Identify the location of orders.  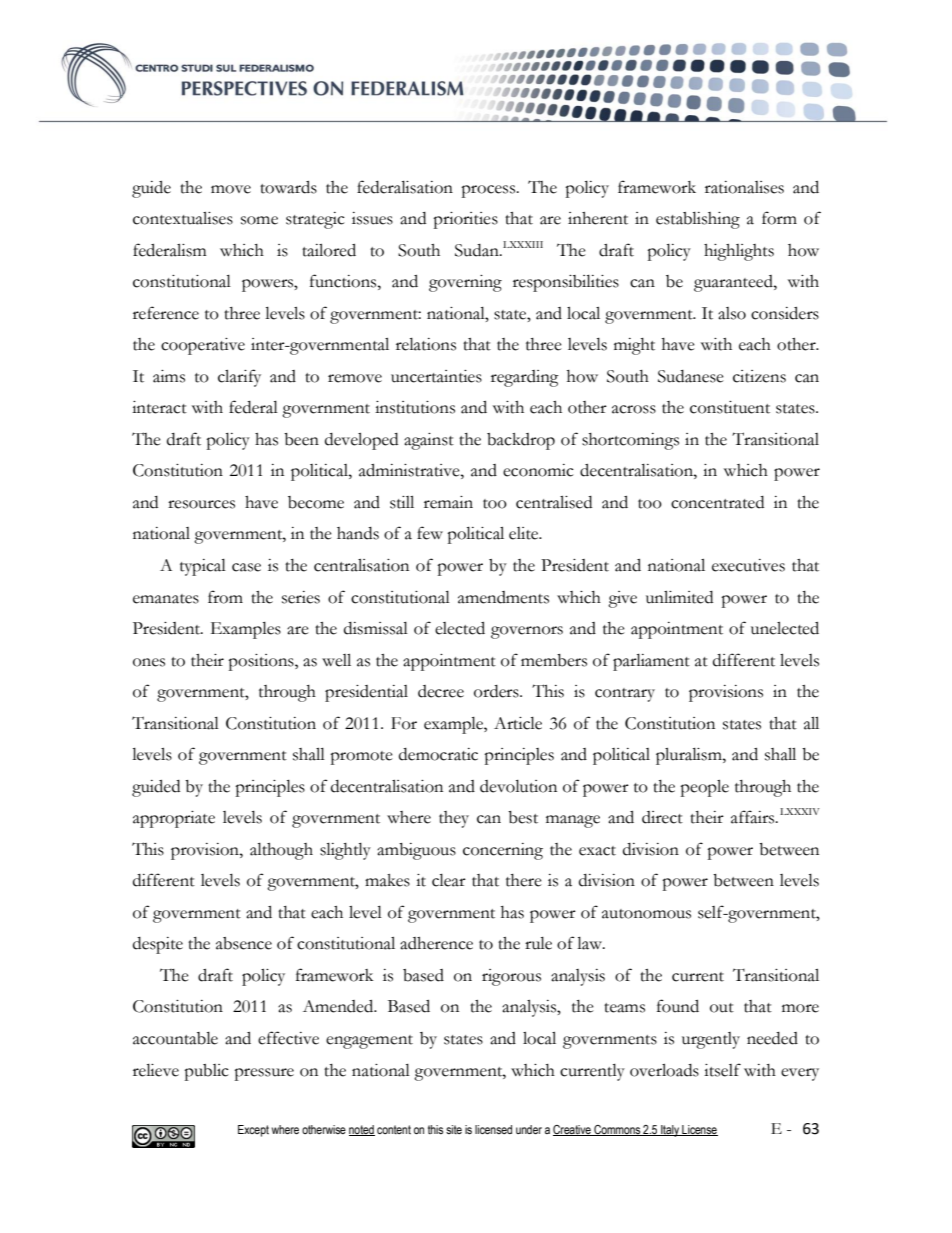
(497, 691).
